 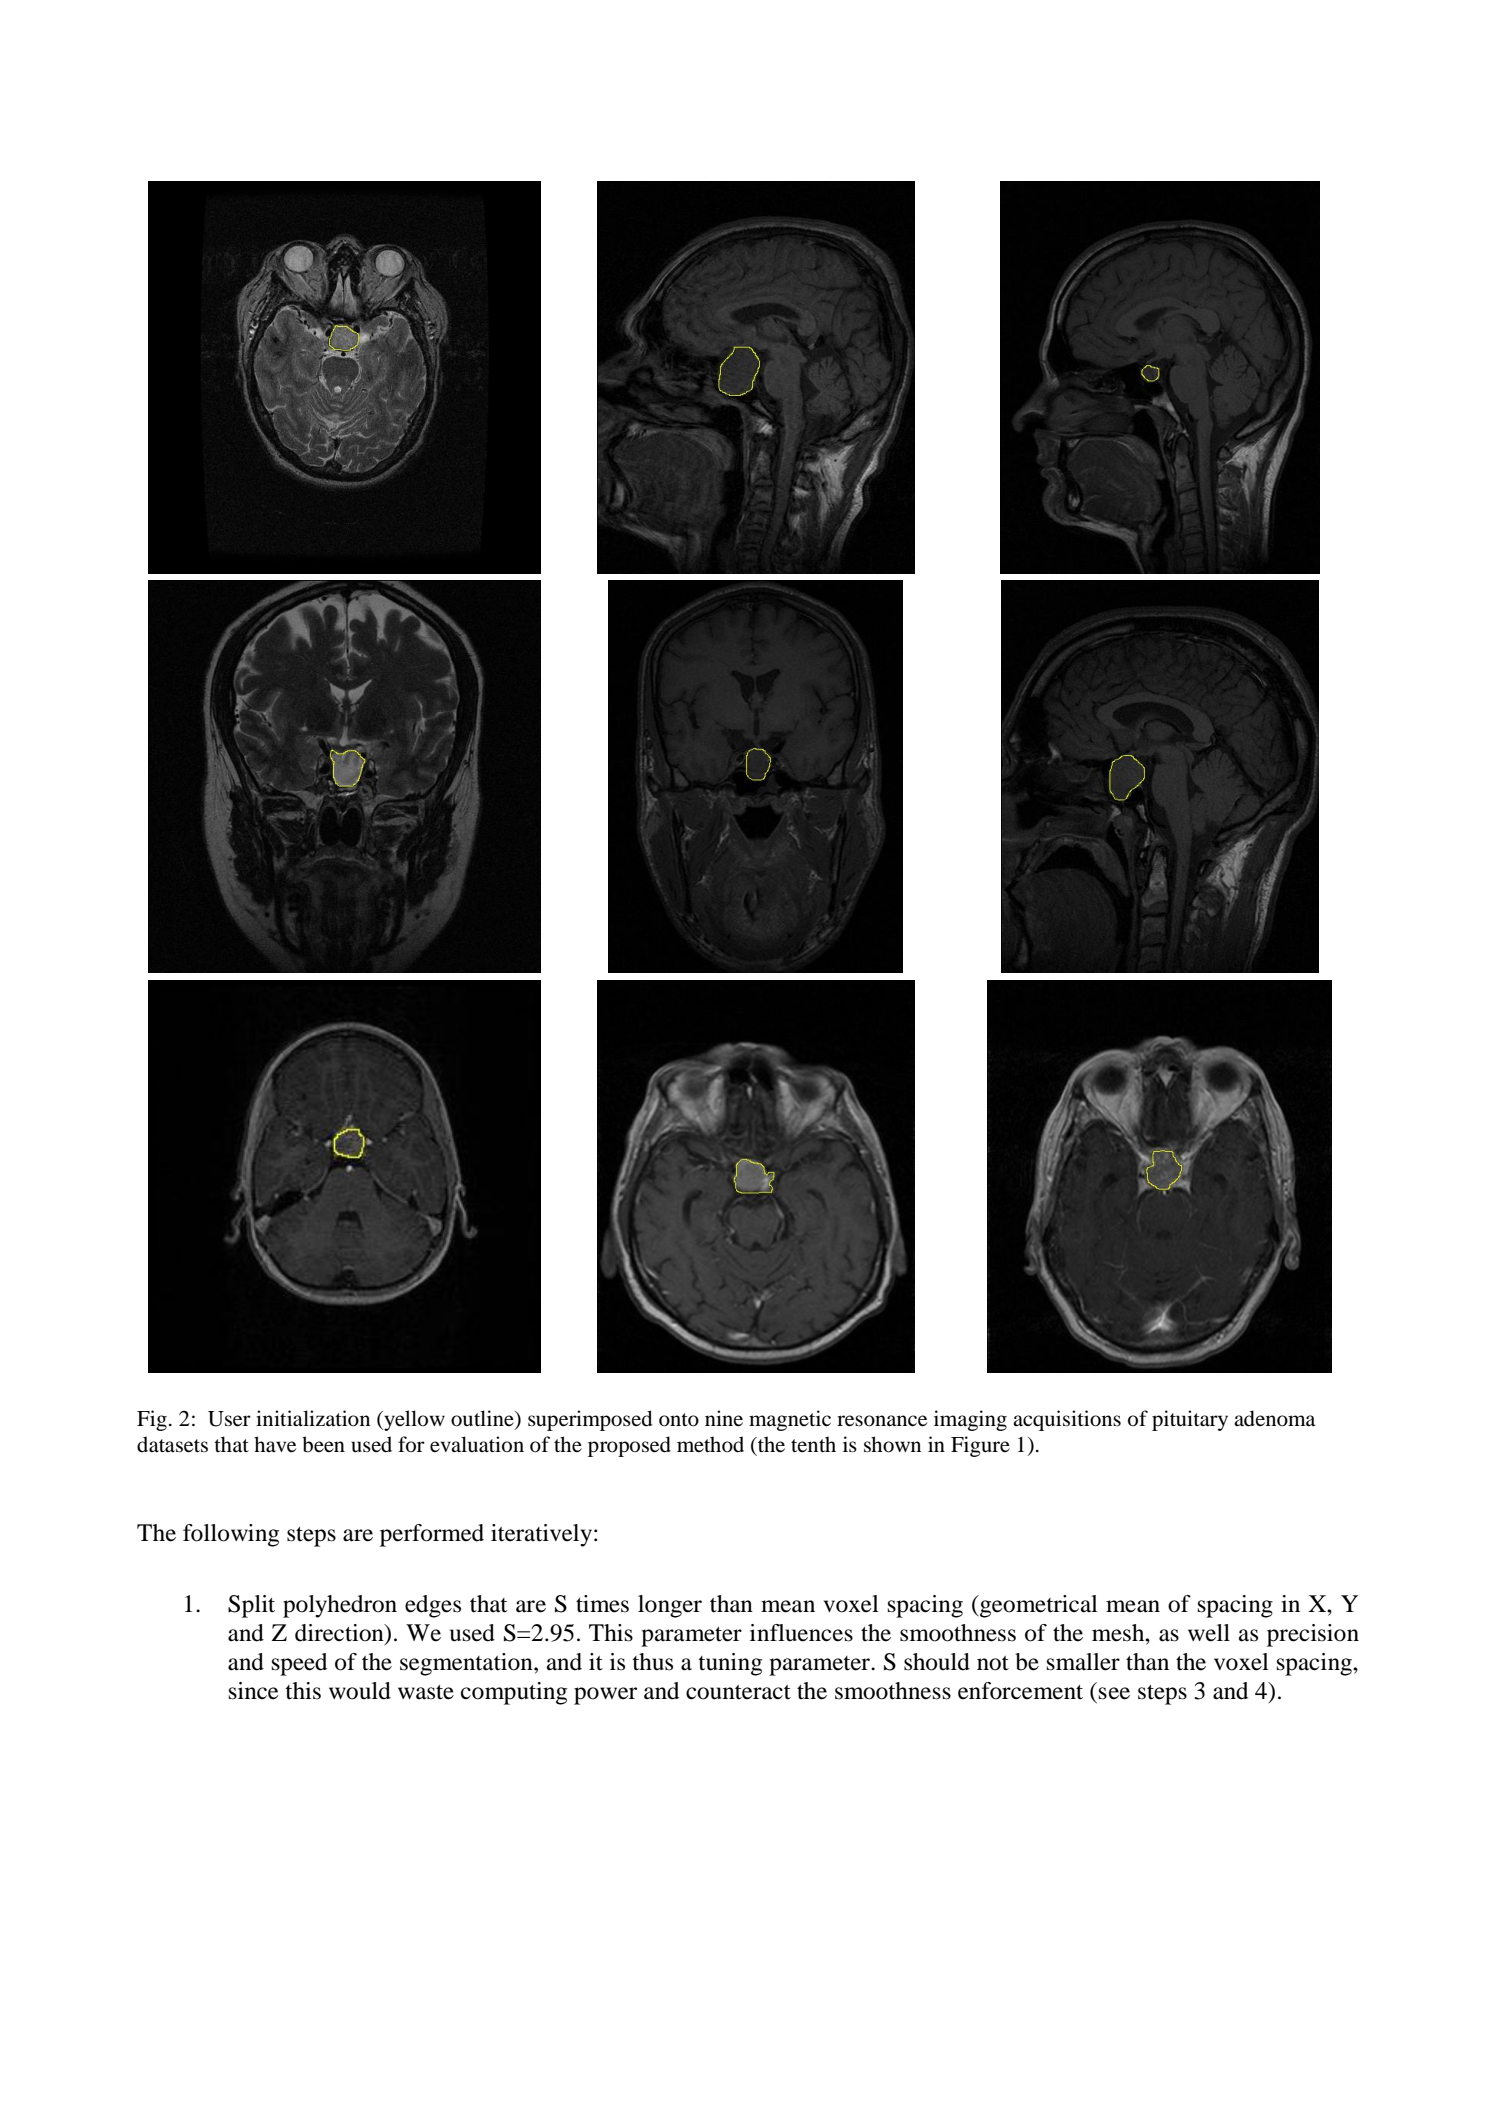 I want to click on initialization, so click(x=313, y=1418).
